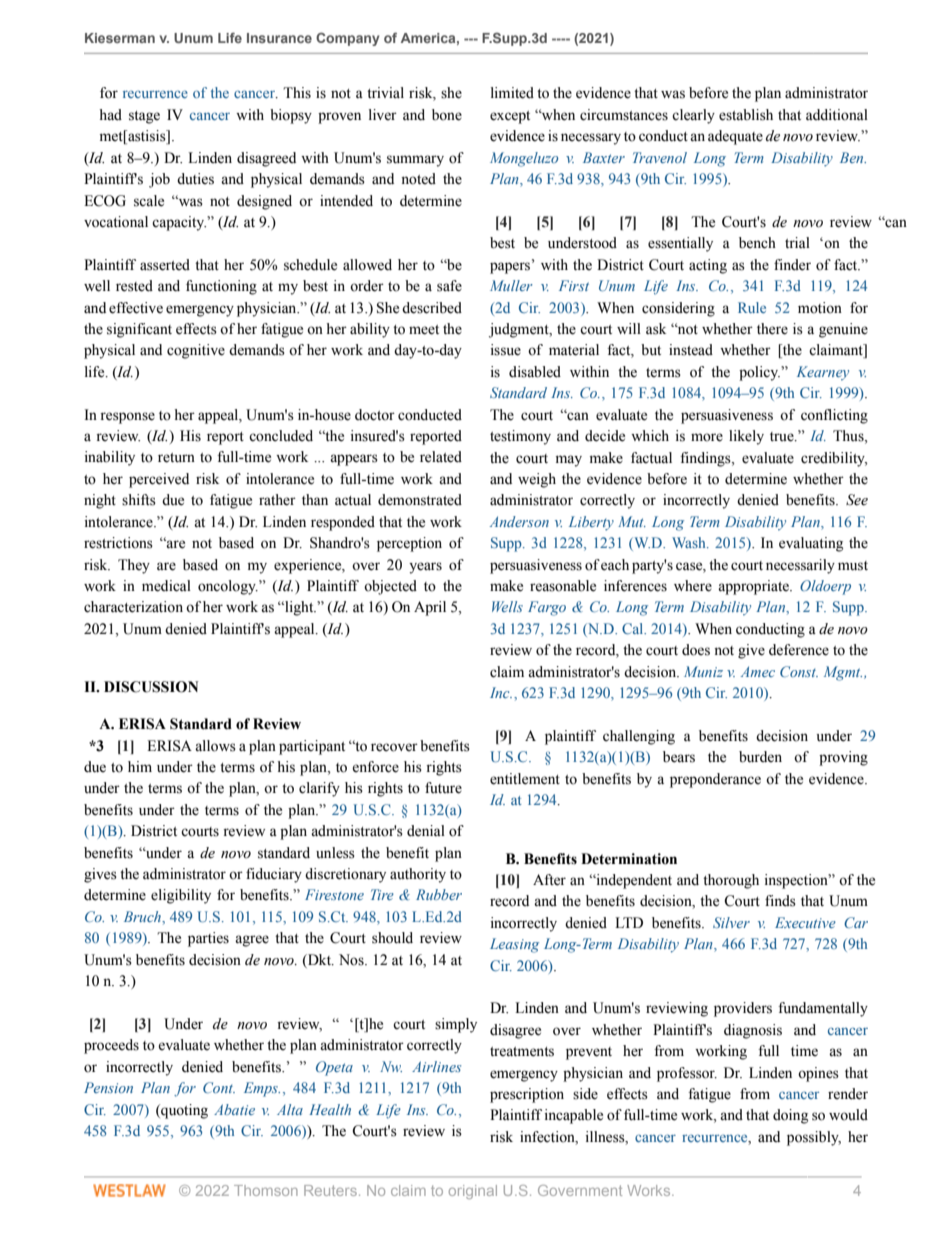 This image has height=1233, width=952. I want to click on original, so click(473, 1192).
